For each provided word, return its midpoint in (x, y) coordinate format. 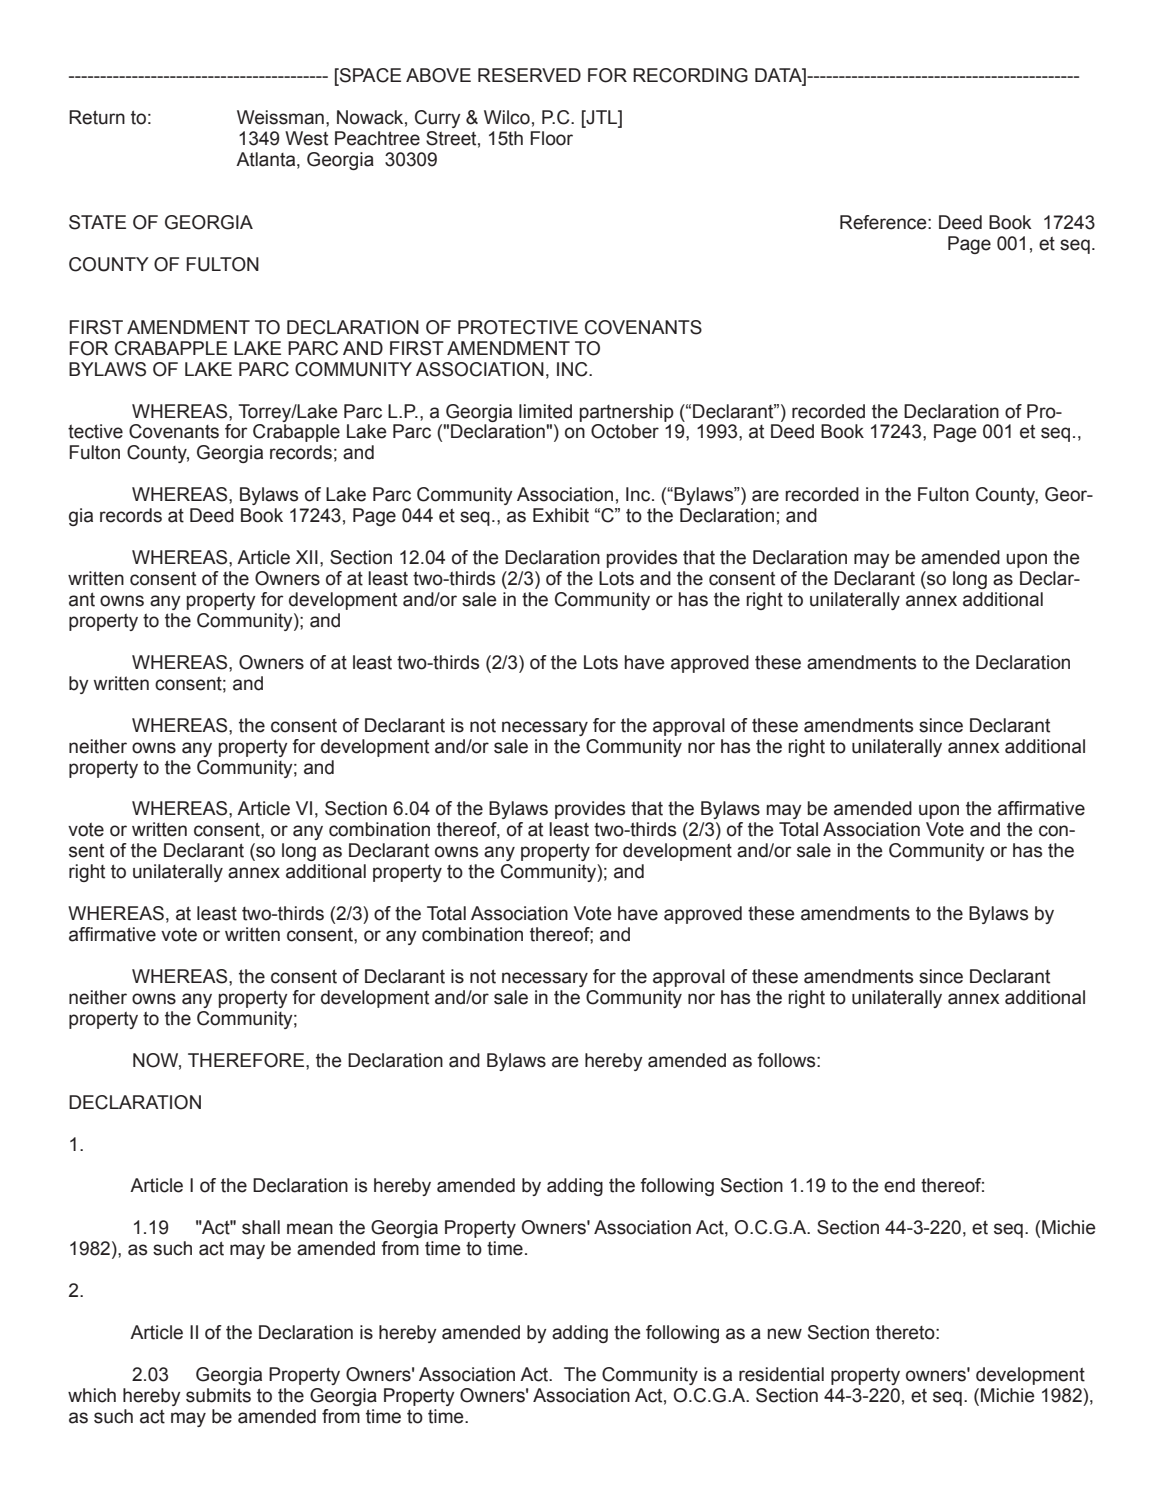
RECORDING (690, 75)
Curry (438, 119)
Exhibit (561, 515)
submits (218, 1395)
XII (307, 557)
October (625, 431)
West (306, 138)
